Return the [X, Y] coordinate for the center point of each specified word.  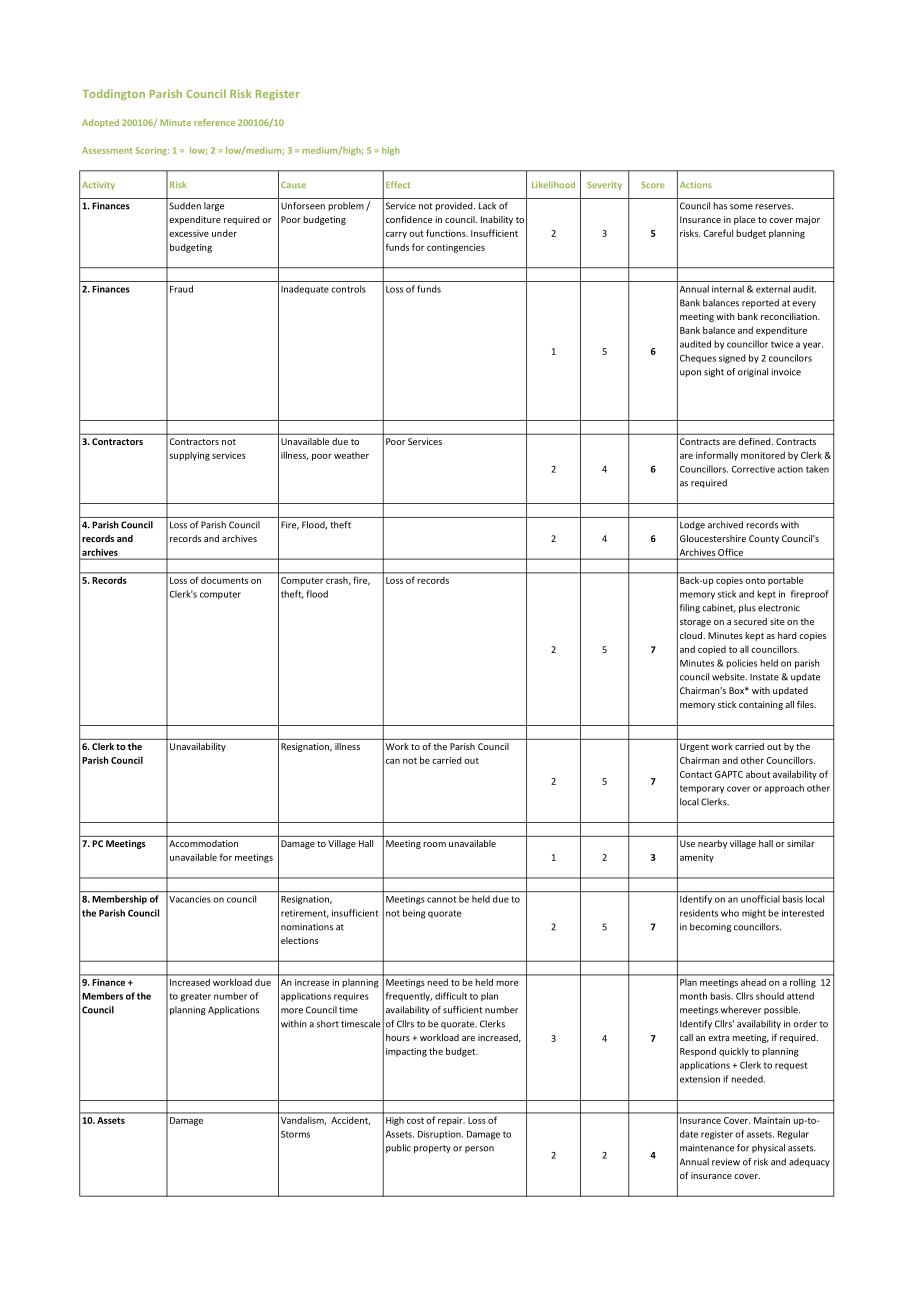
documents [224, 580]
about [758, 774]
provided [455, 206]
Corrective [753, 469]
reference [214, 122]
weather [351, 455]
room [434, 844]
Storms [295, 1134]
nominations [307, 927]
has [720, 206]
